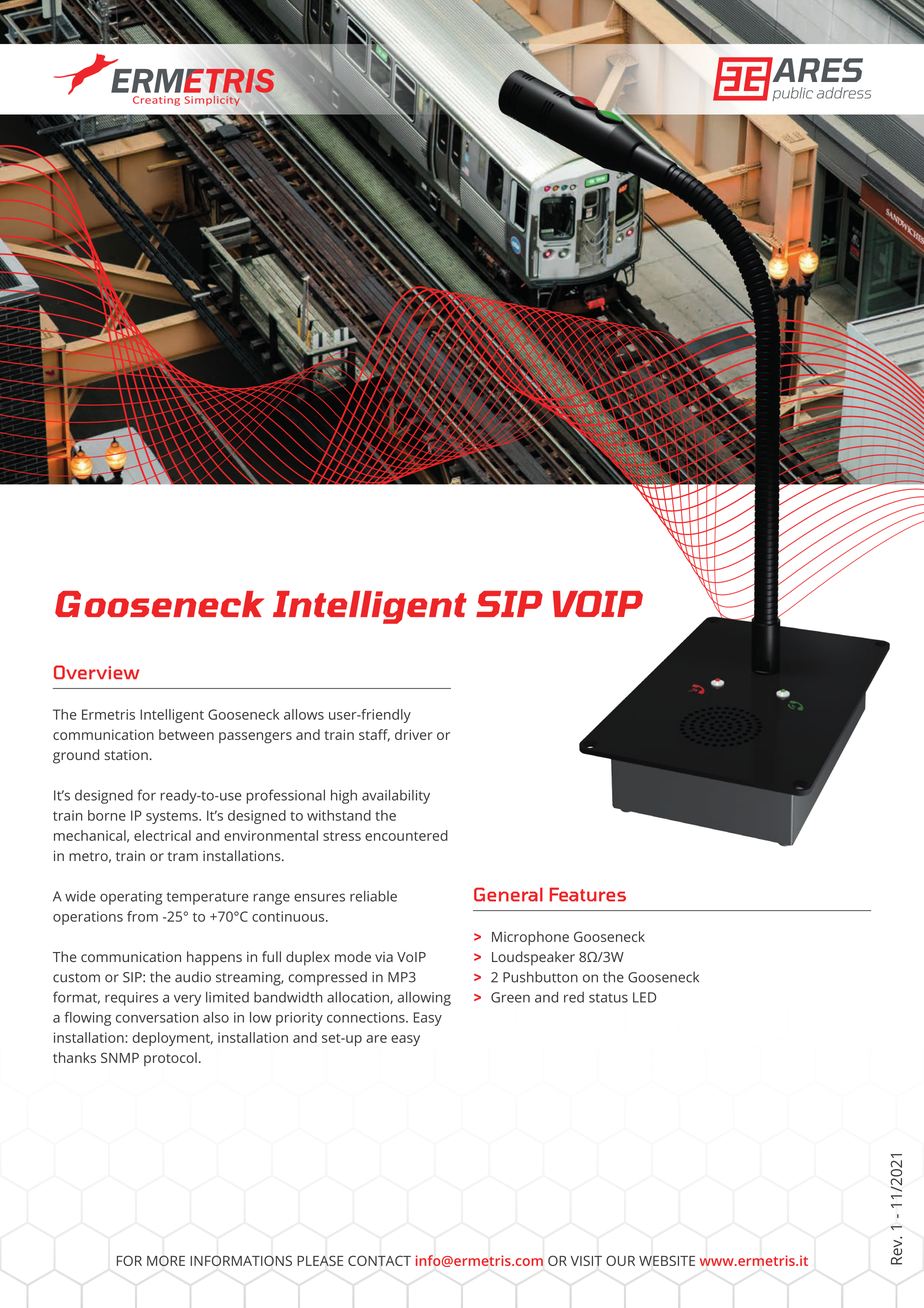 Image resolution: width=924 pixels, height=1308 pixels. I want to click on Overview, so click(96, 672).
